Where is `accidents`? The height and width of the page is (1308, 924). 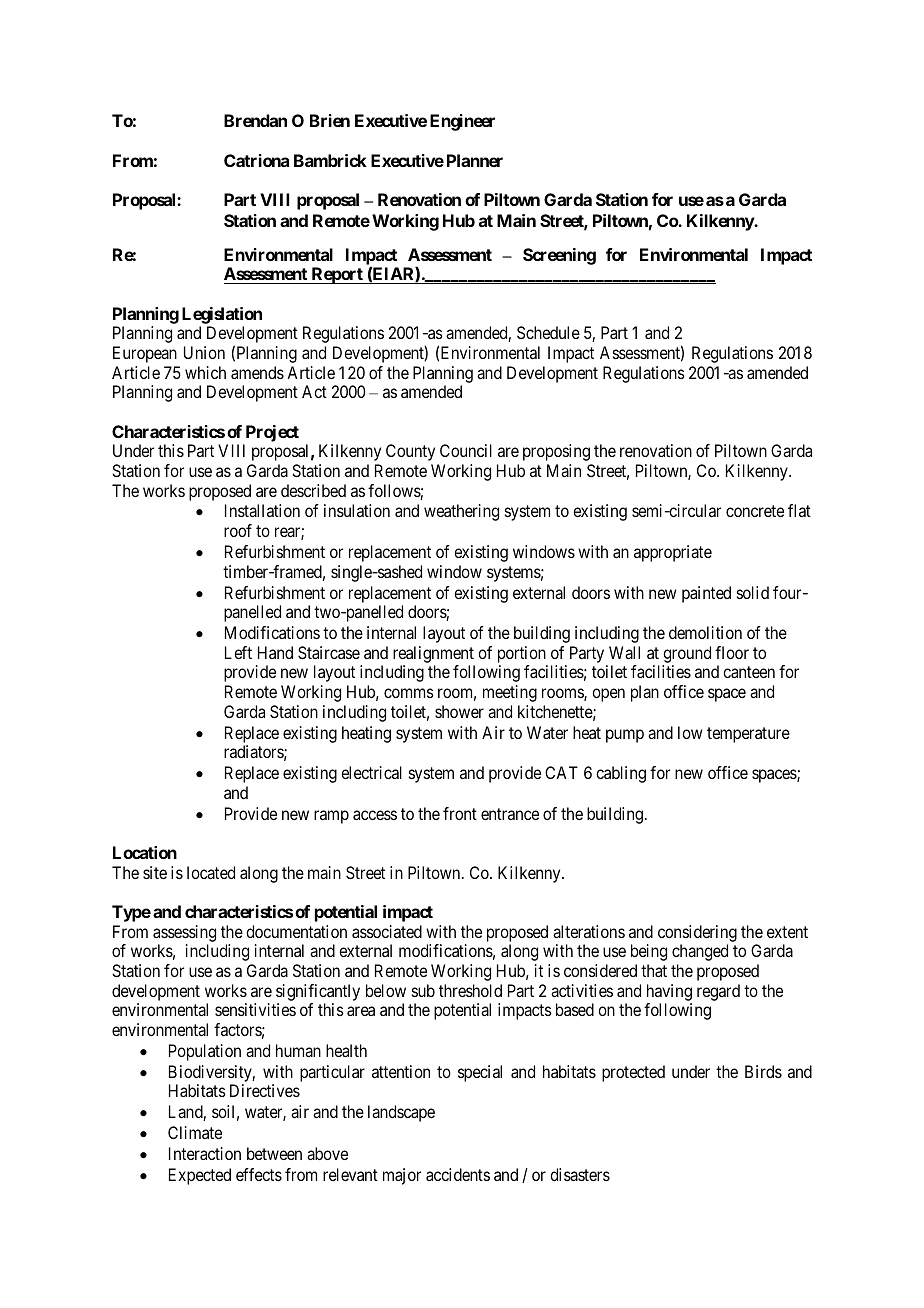 accidents is located at coordinates (458, 1174).
